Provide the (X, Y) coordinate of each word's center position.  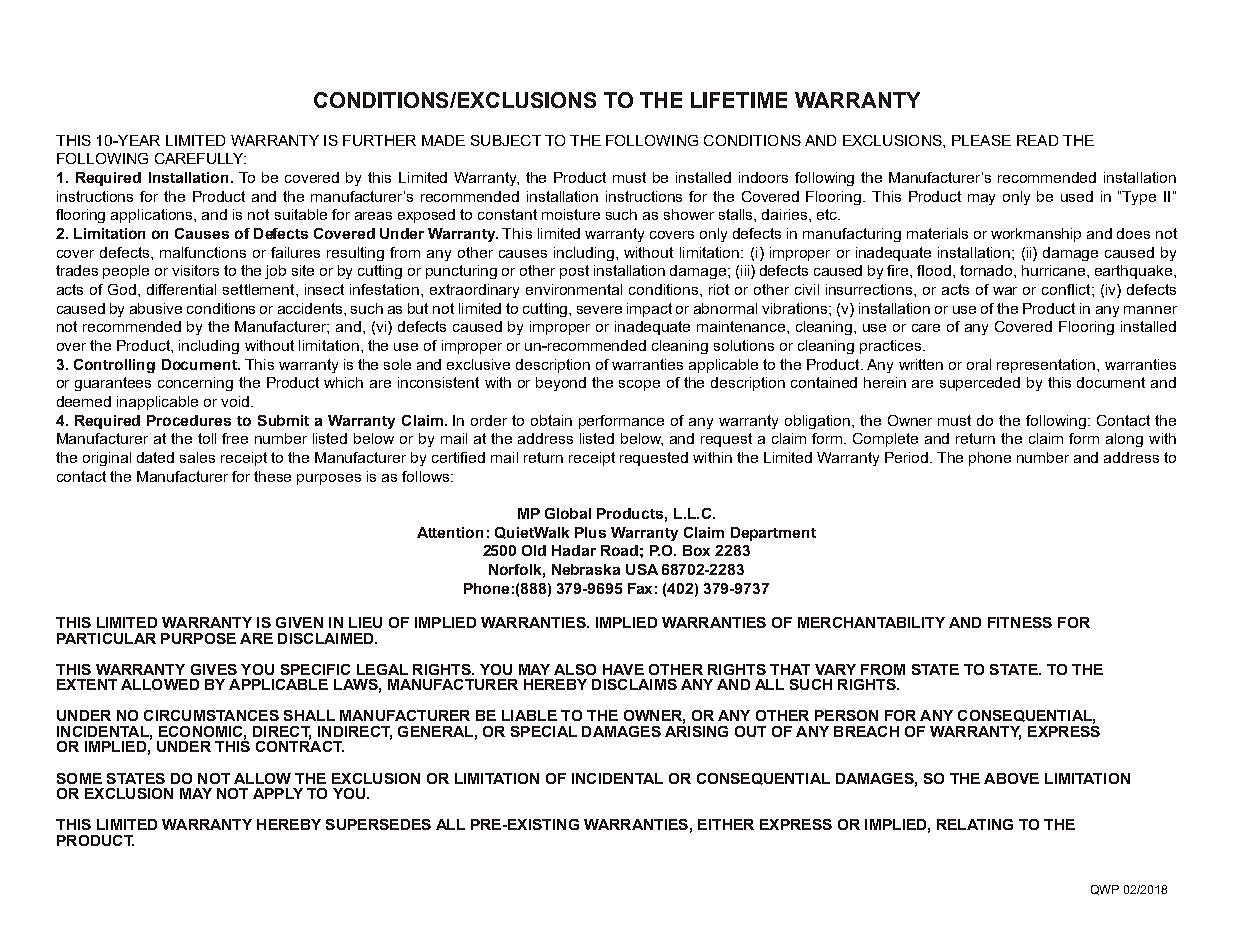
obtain (551, 420)
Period (908, 457)
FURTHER (379, 140)
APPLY (278, 793)
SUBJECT (506, 140)
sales (197, 457)
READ (1037, 140)
